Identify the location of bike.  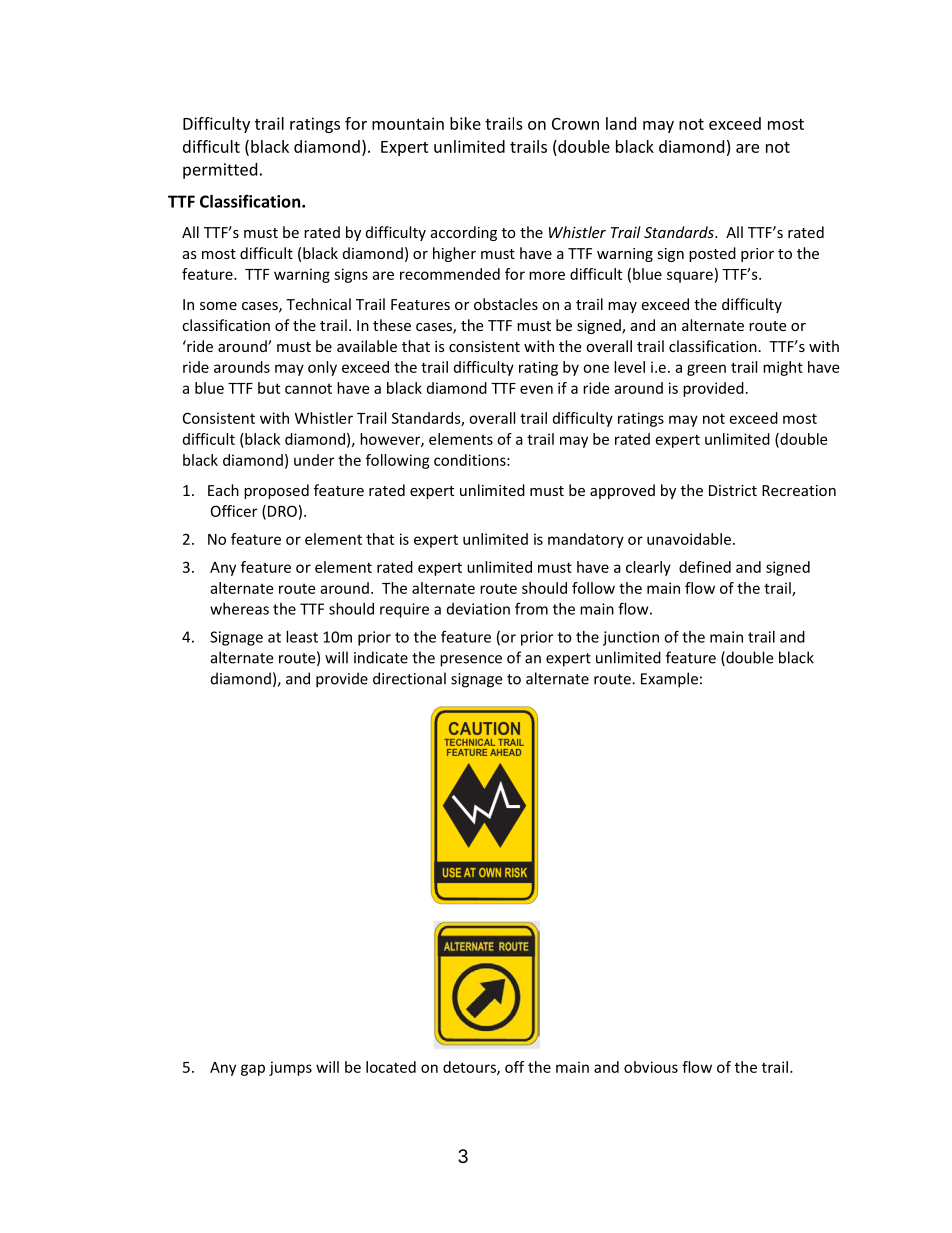
(465, 123).
